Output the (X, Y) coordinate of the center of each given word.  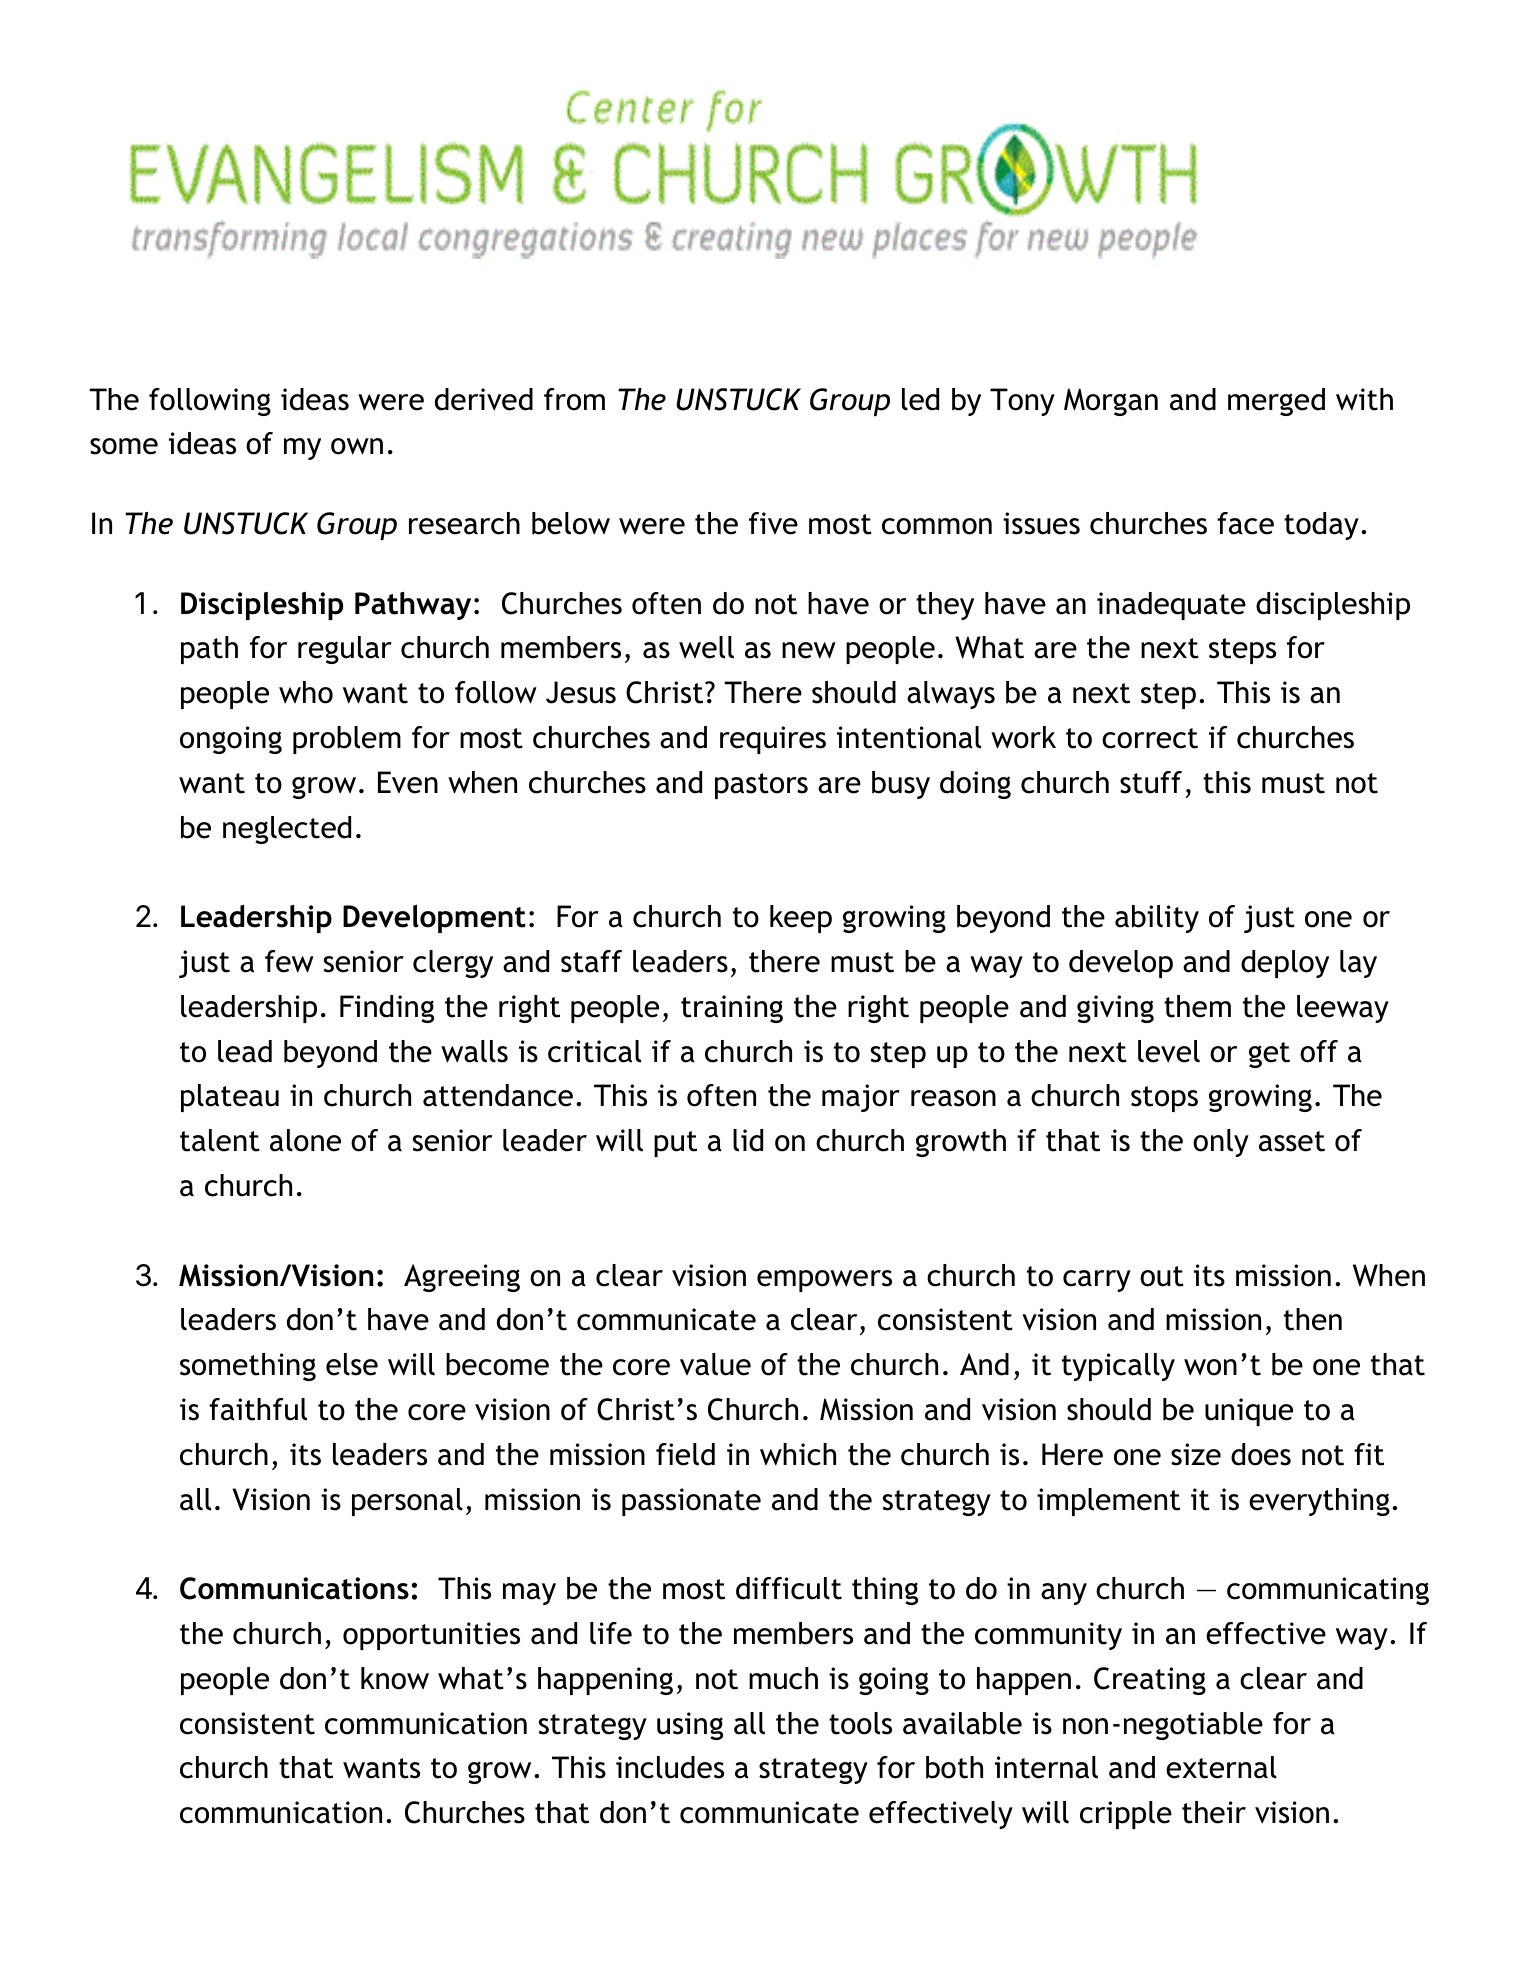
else (352, 1364)
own (357, 446)
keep (801, 919)
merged (1276, 402)
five (773, 523)
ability (1157, 919)
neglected (287, 830)
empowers (824, 1281)
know (395, 1678)
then (1313, 1319)
